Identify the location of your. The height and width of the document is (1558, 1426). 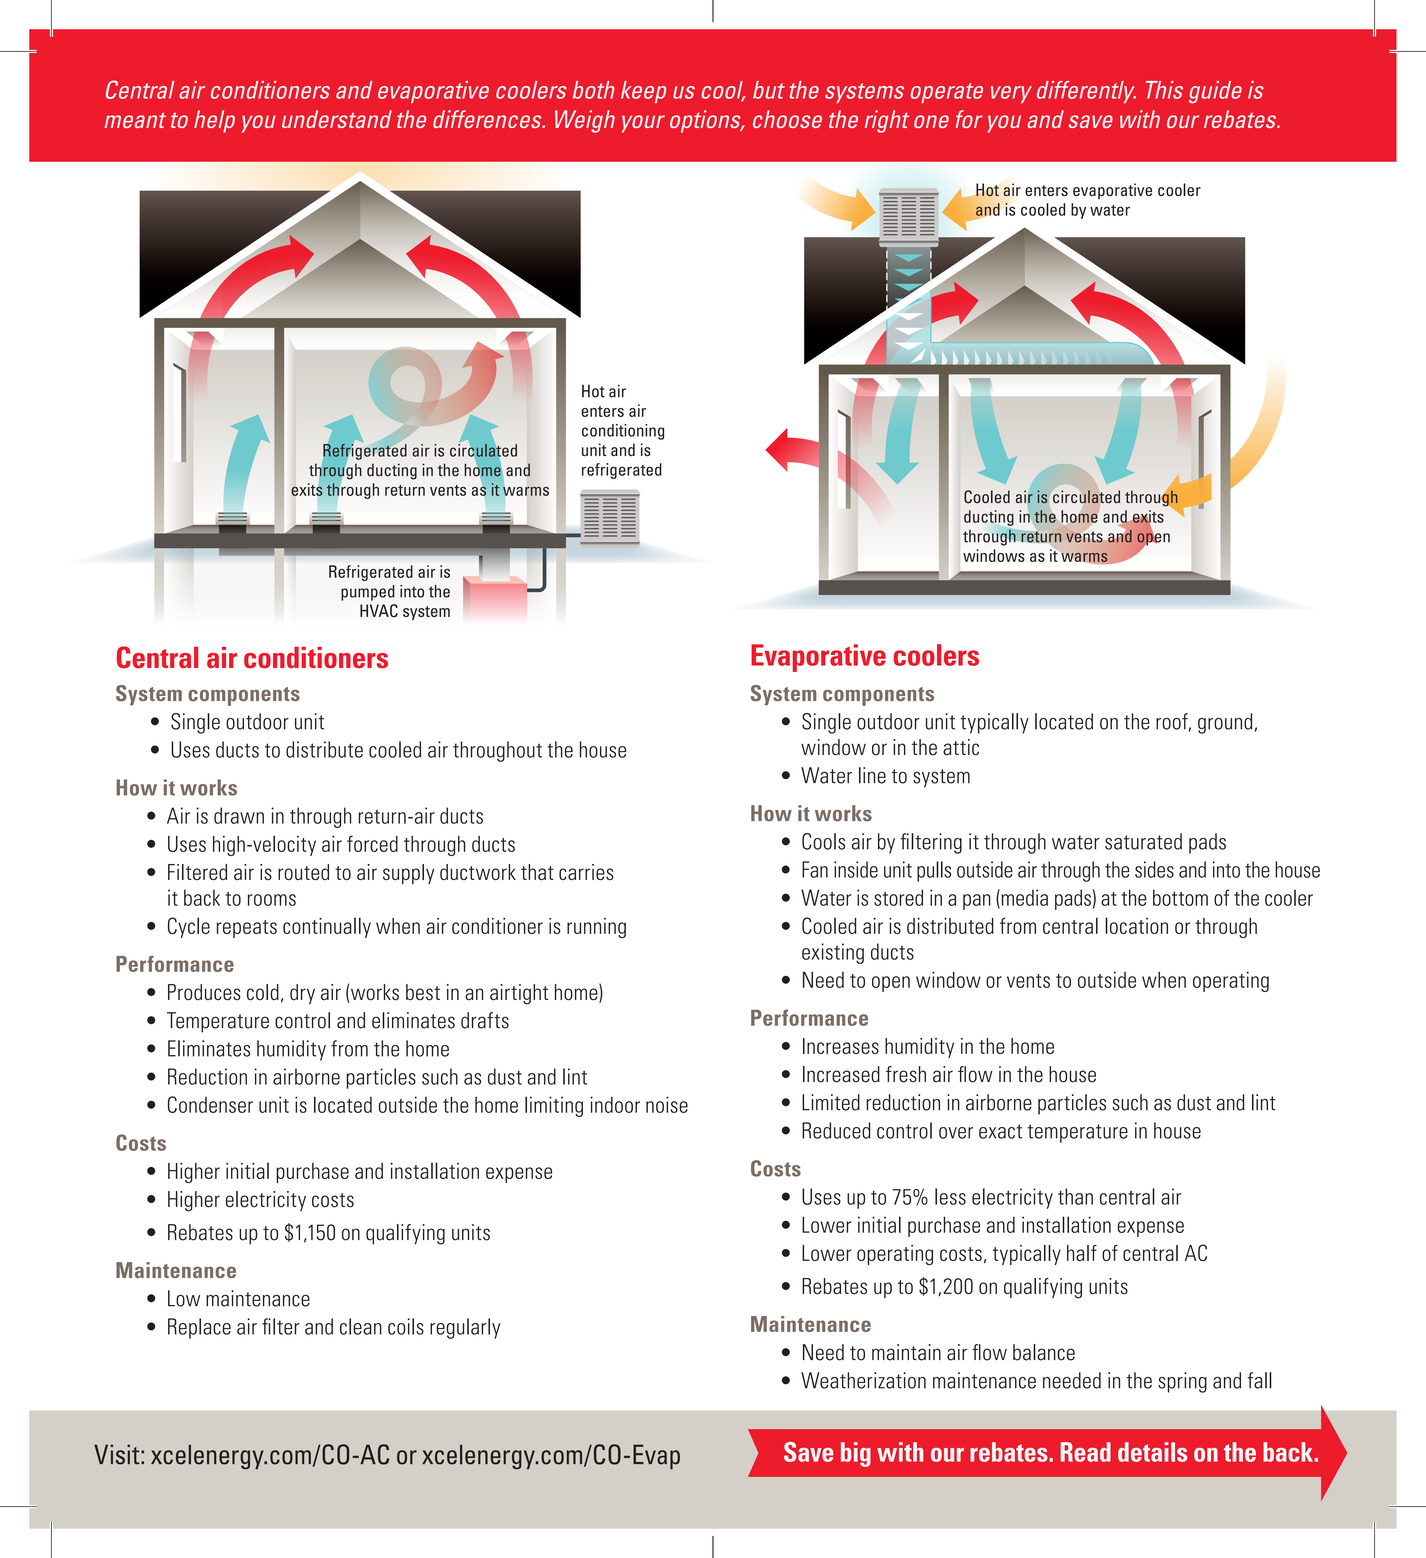
(643, 124).
